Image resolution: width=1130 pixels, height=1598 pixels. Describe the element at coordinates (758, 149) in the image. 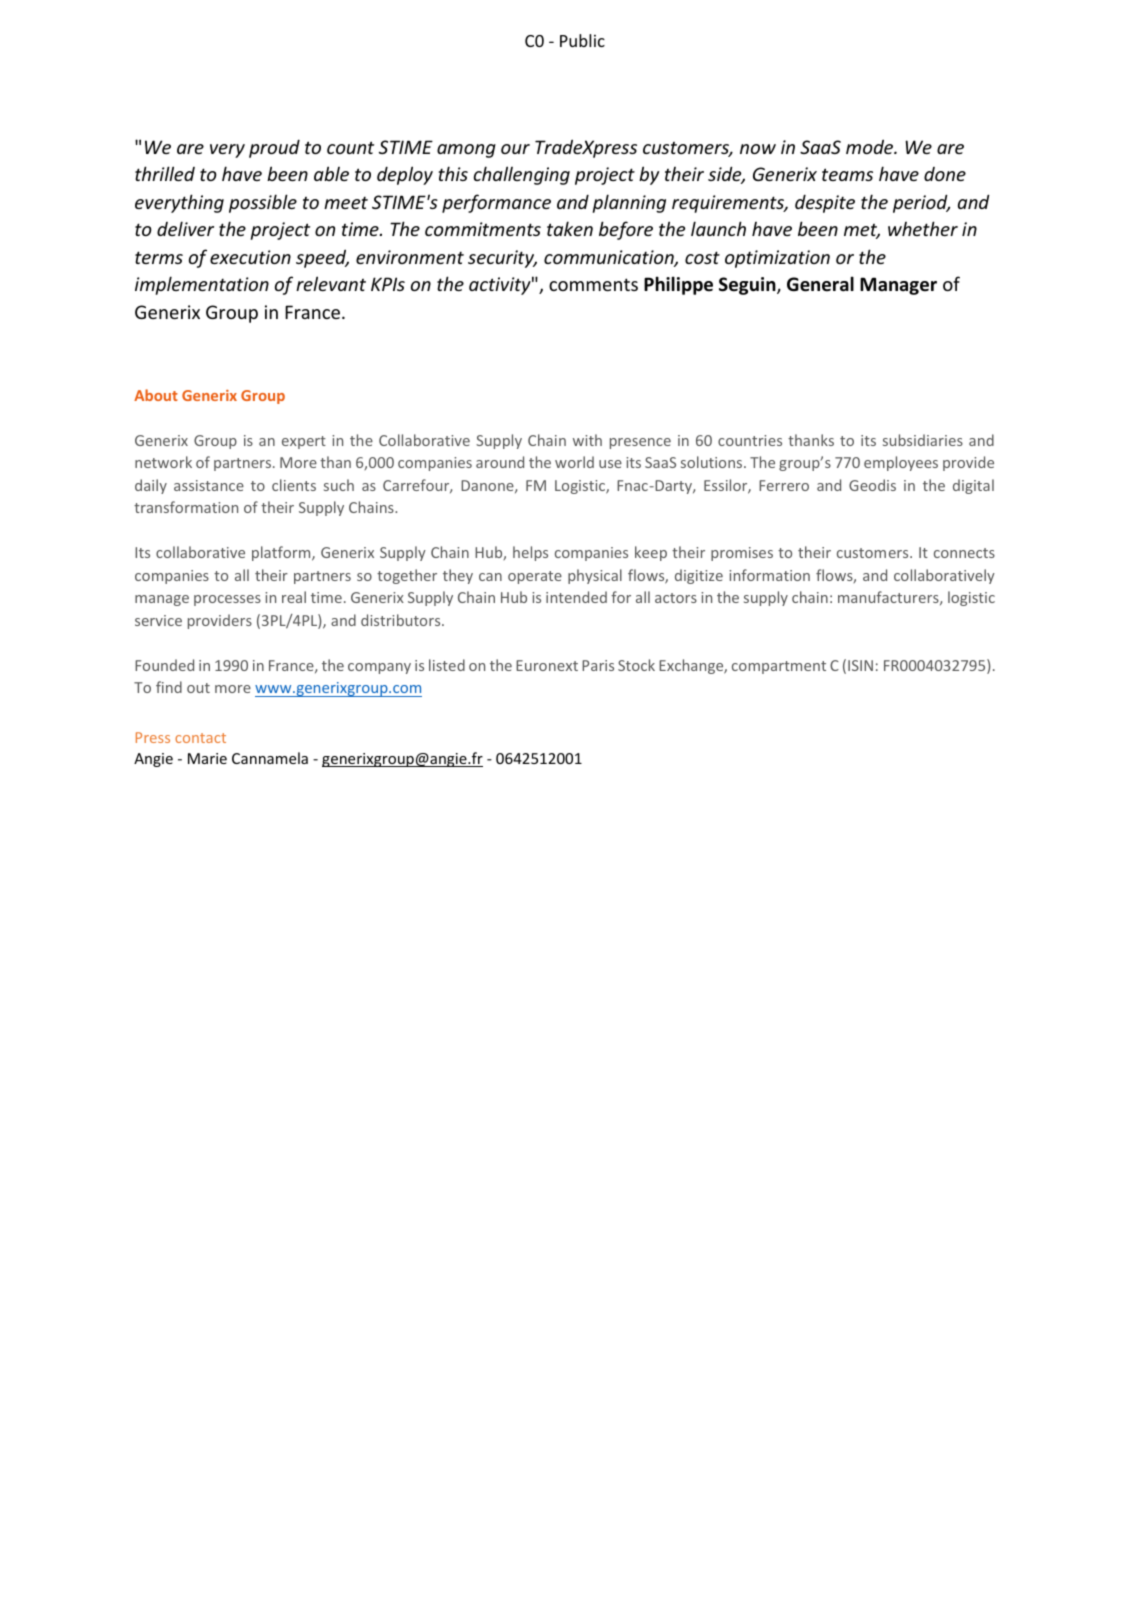

I see `now` at that location.
